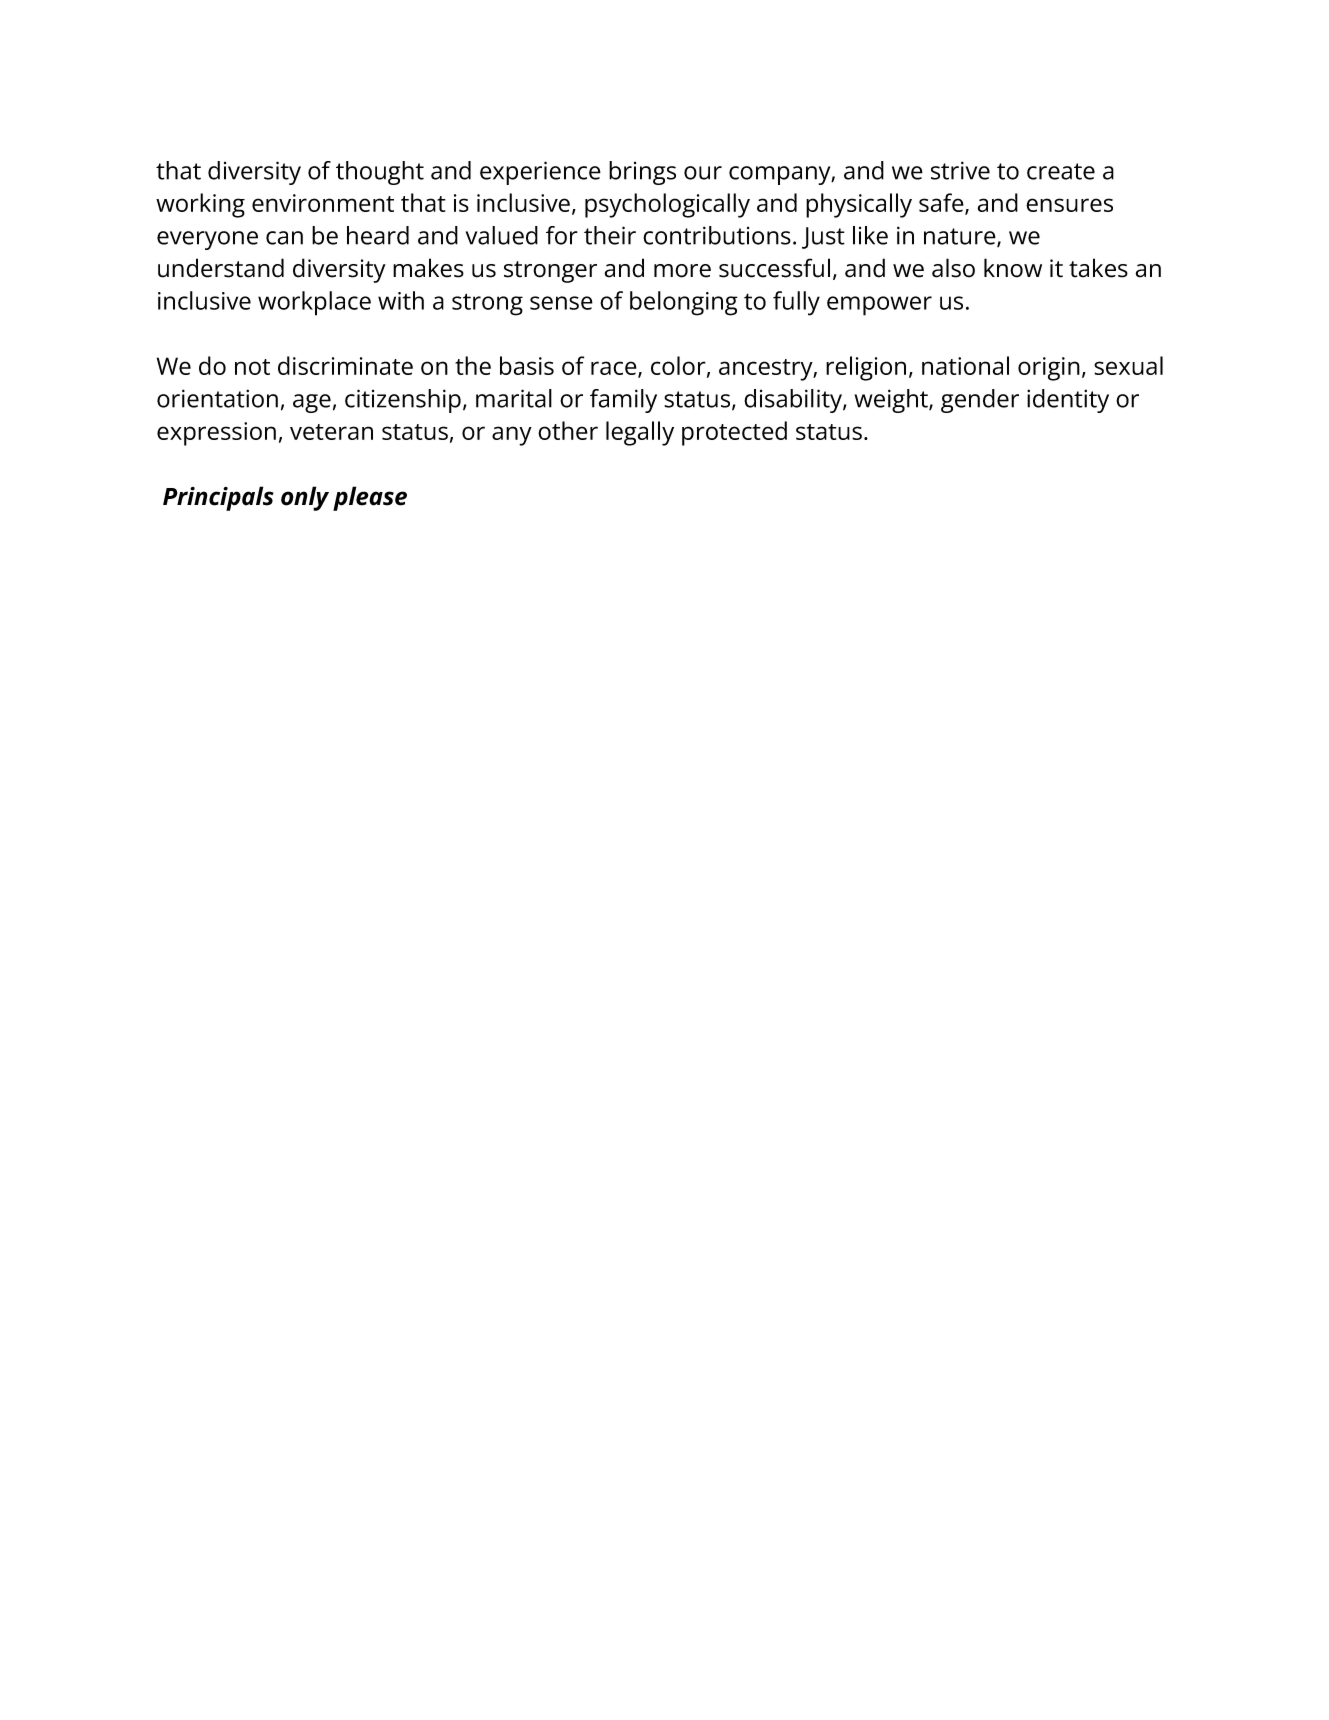 The width and height of the screenshot is (1329, 1720). Describe the element at coordinates (314, 303) in the screenshot. I see `workplace` at that location.
